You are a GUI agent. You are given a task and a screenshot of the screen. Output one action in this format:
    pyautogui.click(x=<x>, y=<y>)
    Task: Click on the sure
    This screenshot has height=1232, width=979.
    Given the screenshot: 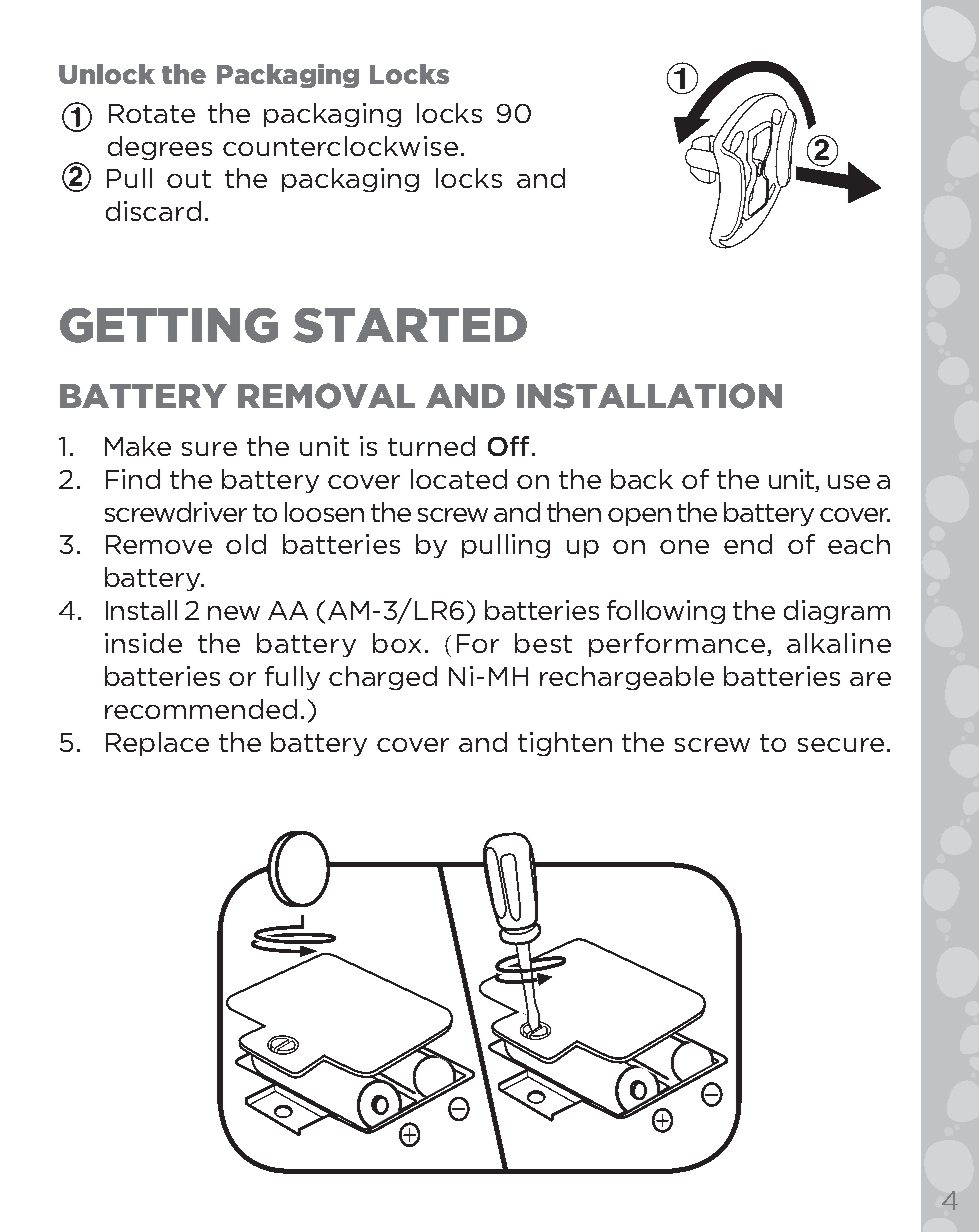 What is the action you would take?
    pyautogui.click(x=209, y=449)
